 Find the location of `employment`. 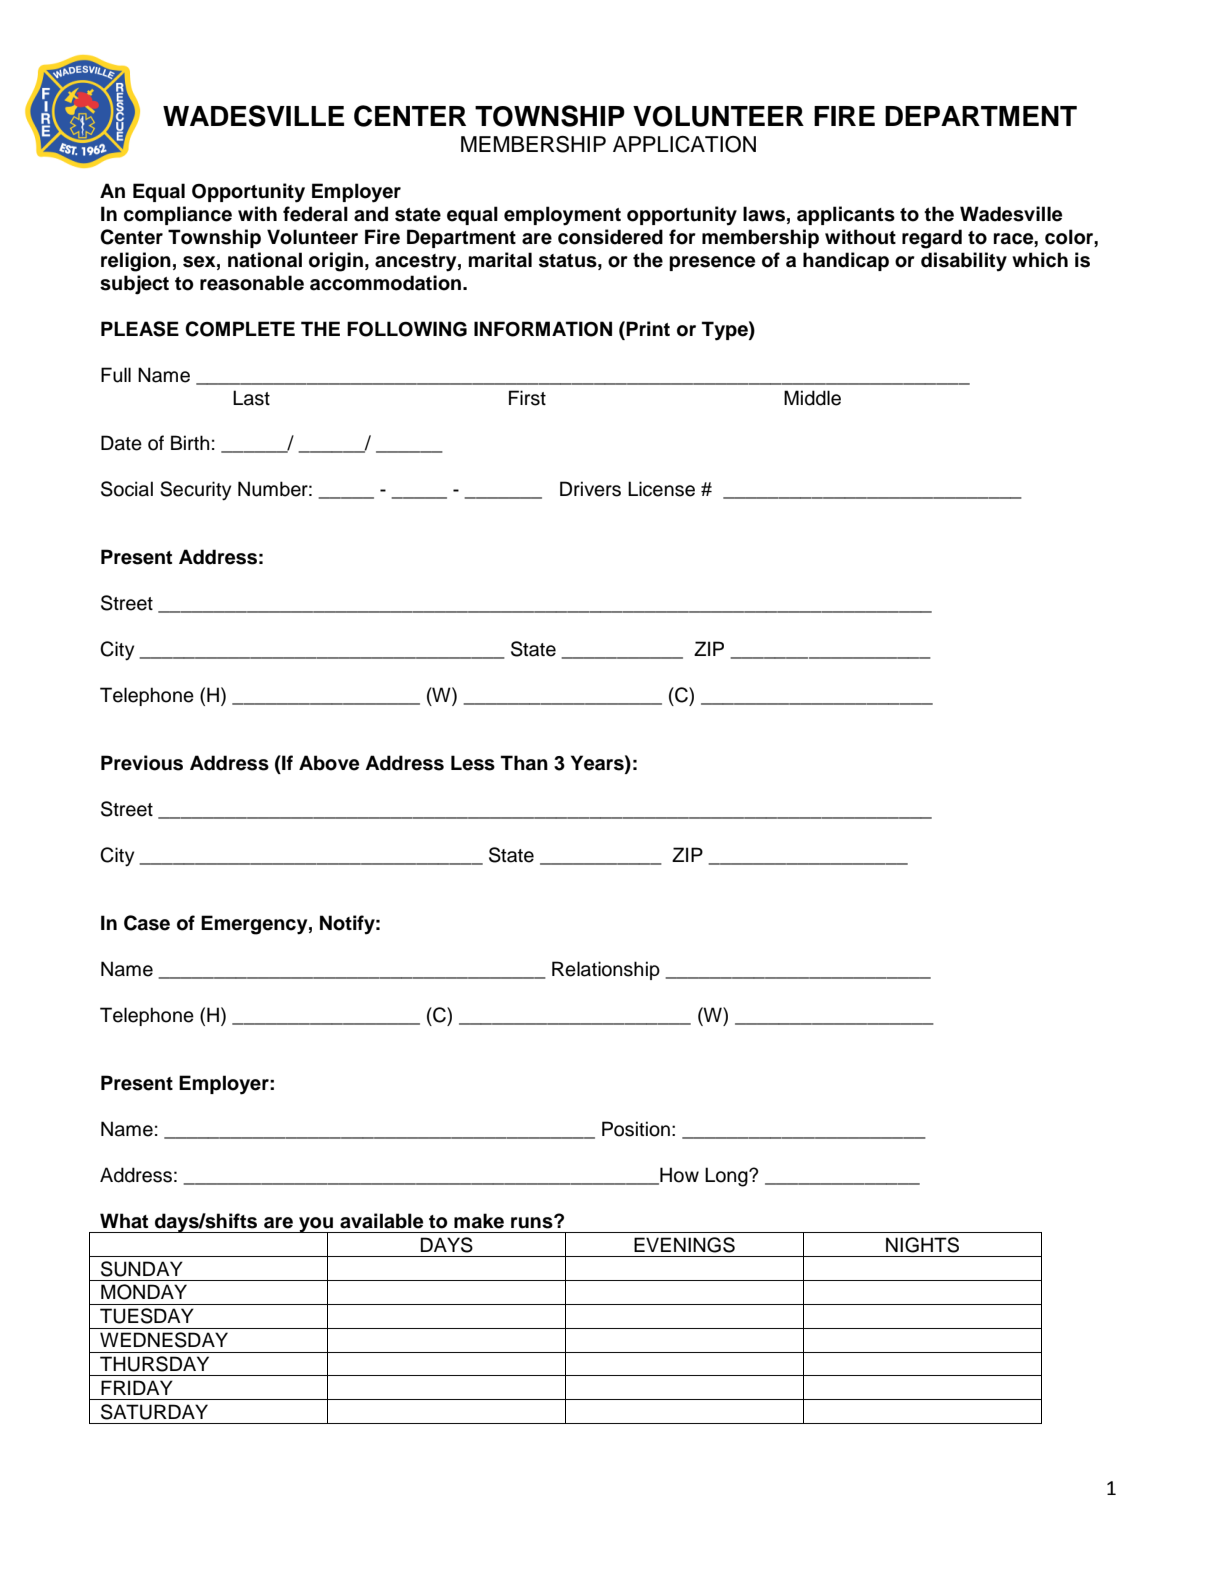

employment is located at coordinates (562, 216).
